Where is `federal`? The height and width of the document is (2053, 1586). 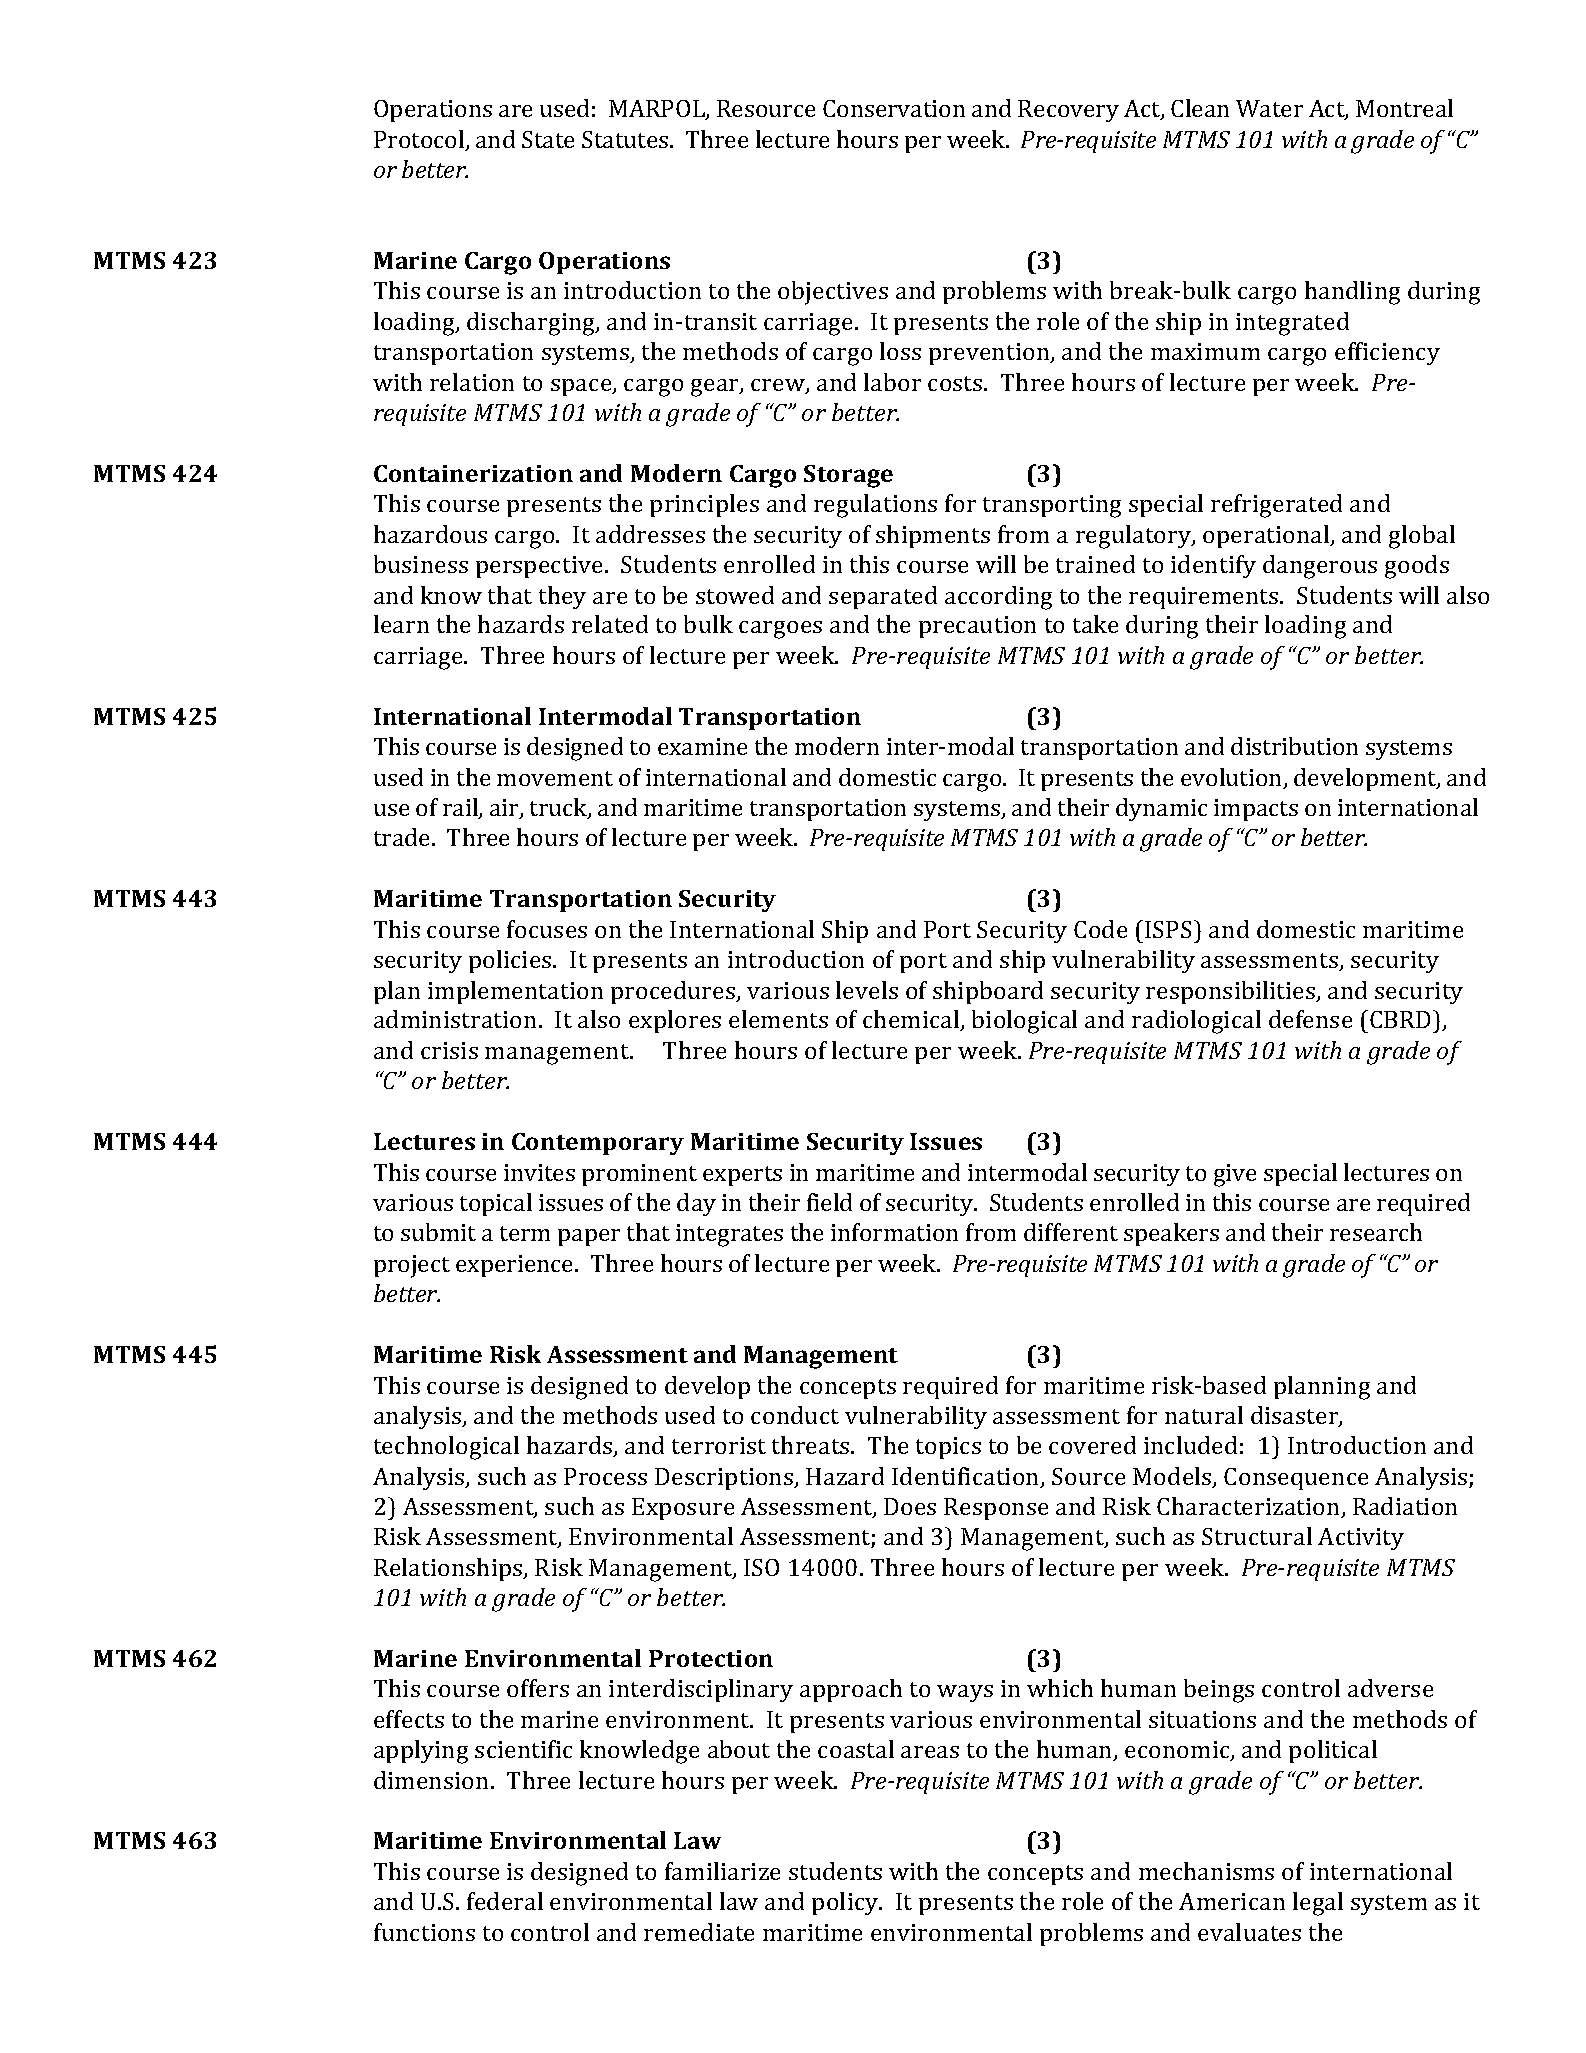
federal is located at coordinates (505, 1901).
